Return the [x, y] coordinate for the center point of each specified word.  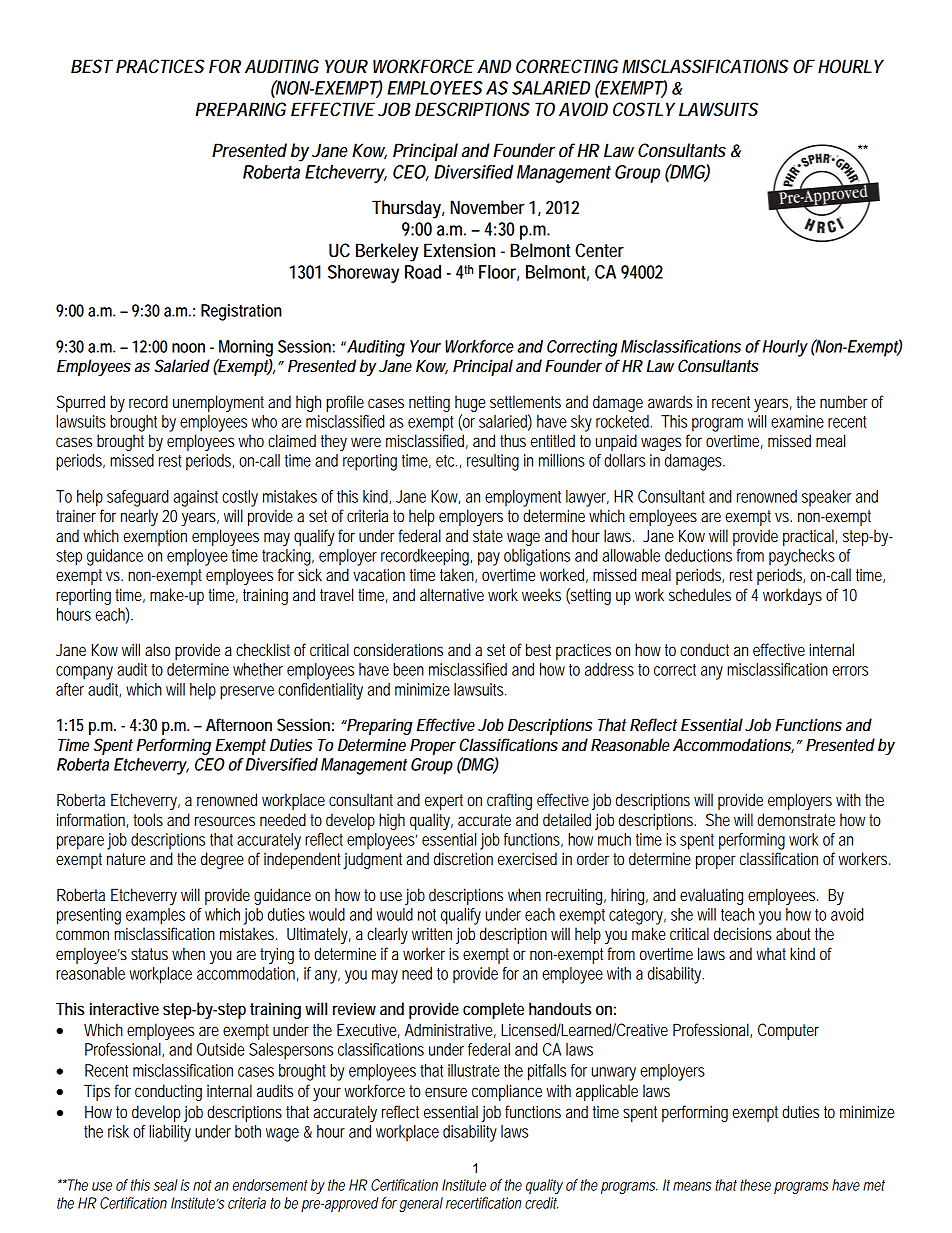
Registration [241, 312]
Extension [459, 250]
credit [541, 1203]
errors [850, 671]
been [408, 669]
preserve [247, 693]
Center [599, 250]
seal [166, 1185]
